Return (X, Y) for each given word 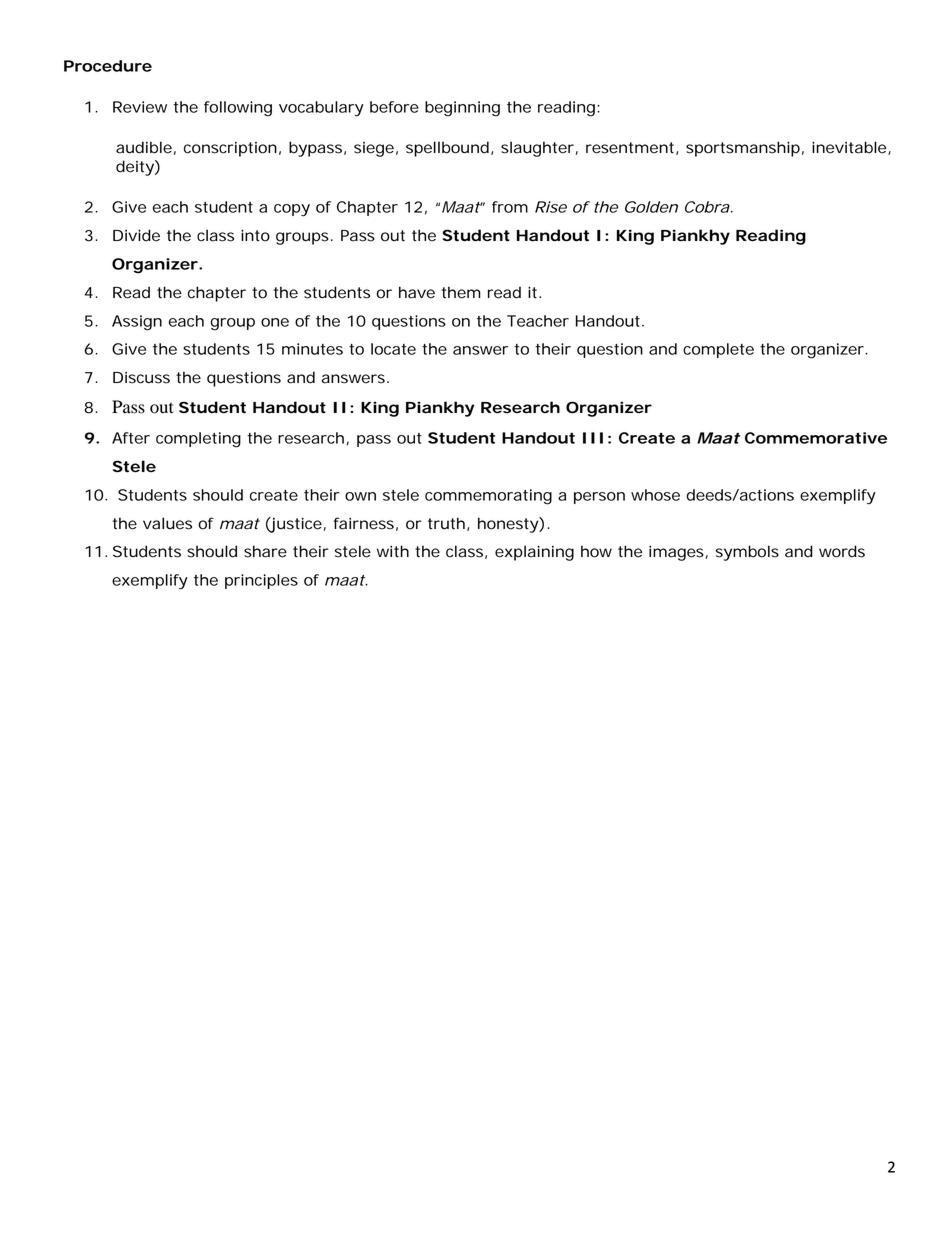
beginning (462, 109)
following (238, 109)
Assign (137, 323)
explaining (534, 553)
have (417, 292)
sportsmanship (743, 149)
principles (261, 581)
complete (718, 350)
